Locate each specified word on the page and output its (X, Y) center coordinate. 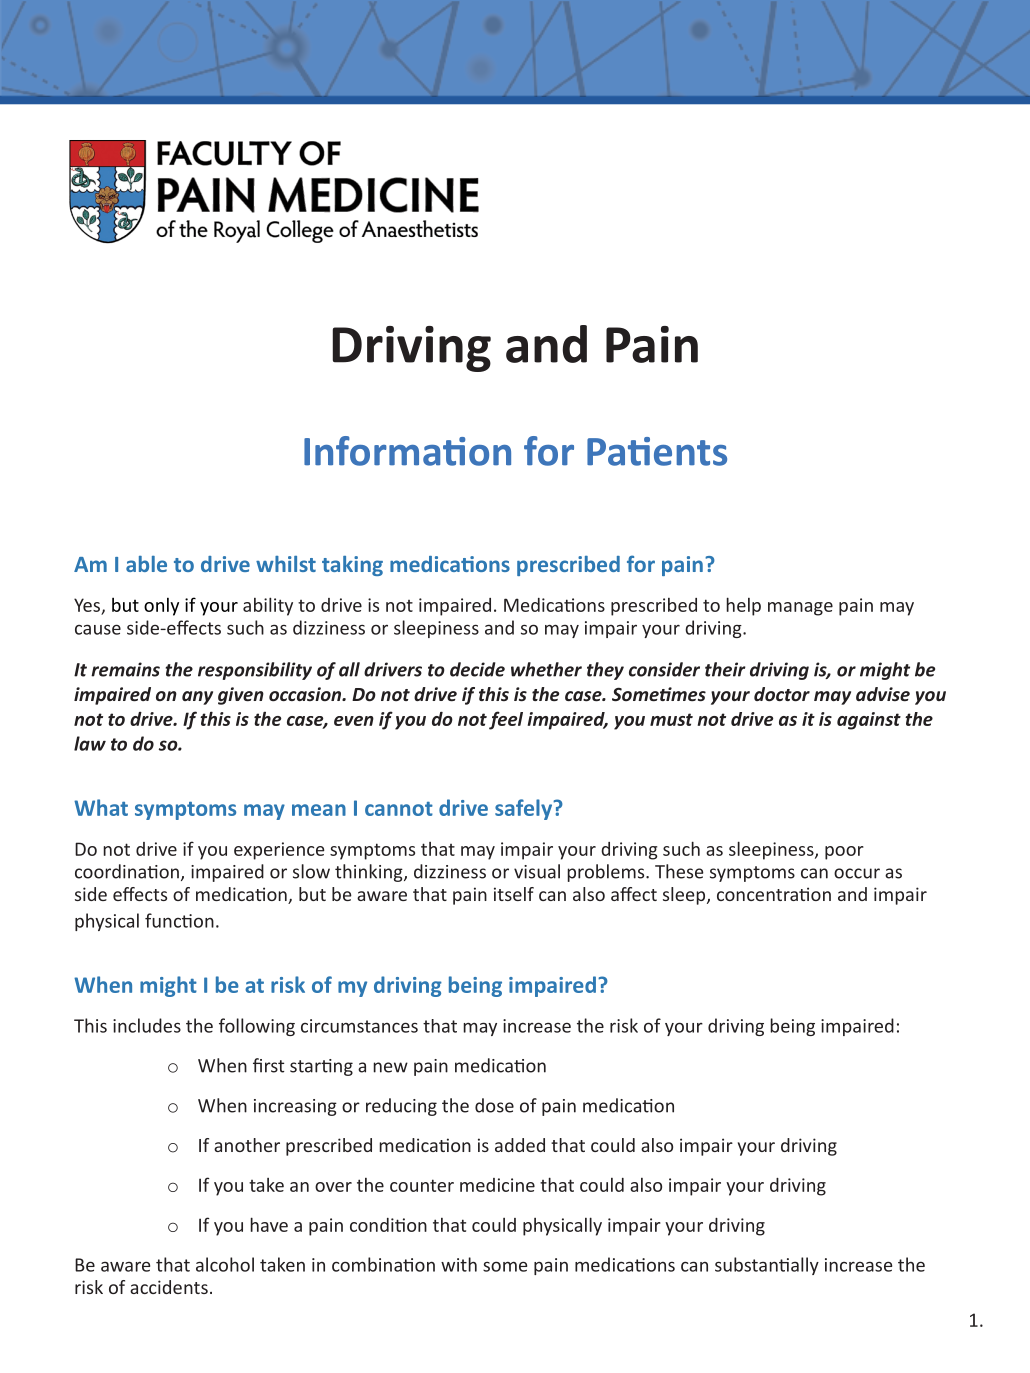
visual (537, 871)
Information (407, 451)
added (520, 1145)
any (197, 698)
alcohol (225, 1264)
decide (477, 669)
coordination (127, 871)
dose (494, 1105)
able (146, 564)
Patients (657, 451)
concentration (774, 894)
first (268, 1065)
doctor (782, 694)
